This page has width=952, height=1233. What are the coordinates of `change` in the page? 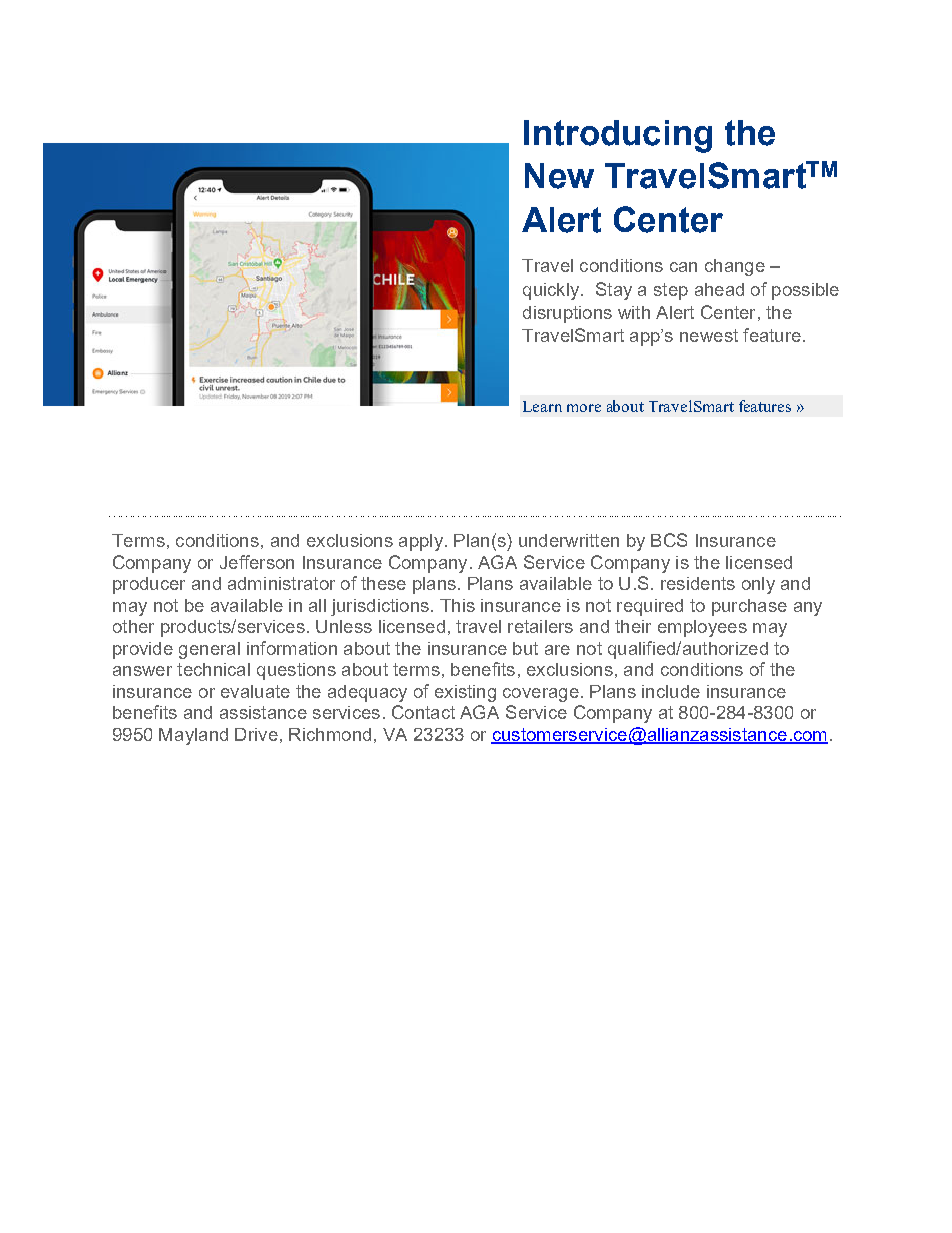 It's located at (735, 267).
